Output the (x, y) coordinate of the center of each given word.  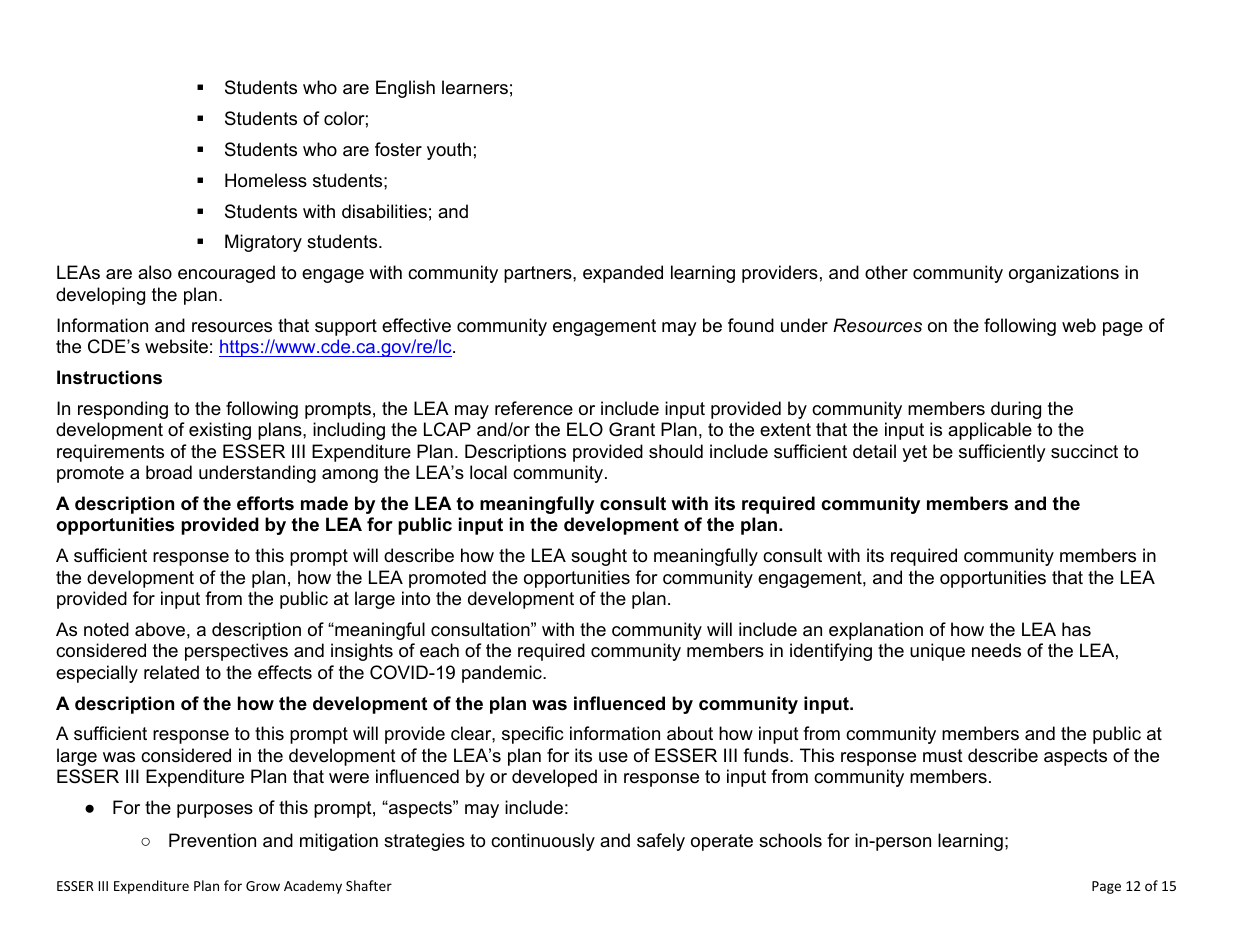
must (943, 755)
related (171, 672)
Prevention (212, 840)
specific (532, 735)
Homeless (266, 180)
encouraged (226, 274)
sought (599, 557)
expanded (623, 274)
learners (475, 87)
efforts (265, 503)
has (1076, 629)
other (886, 272)
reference (534, 408)
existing (220, 431)
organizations (1064, 274)
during (1016, 410)
